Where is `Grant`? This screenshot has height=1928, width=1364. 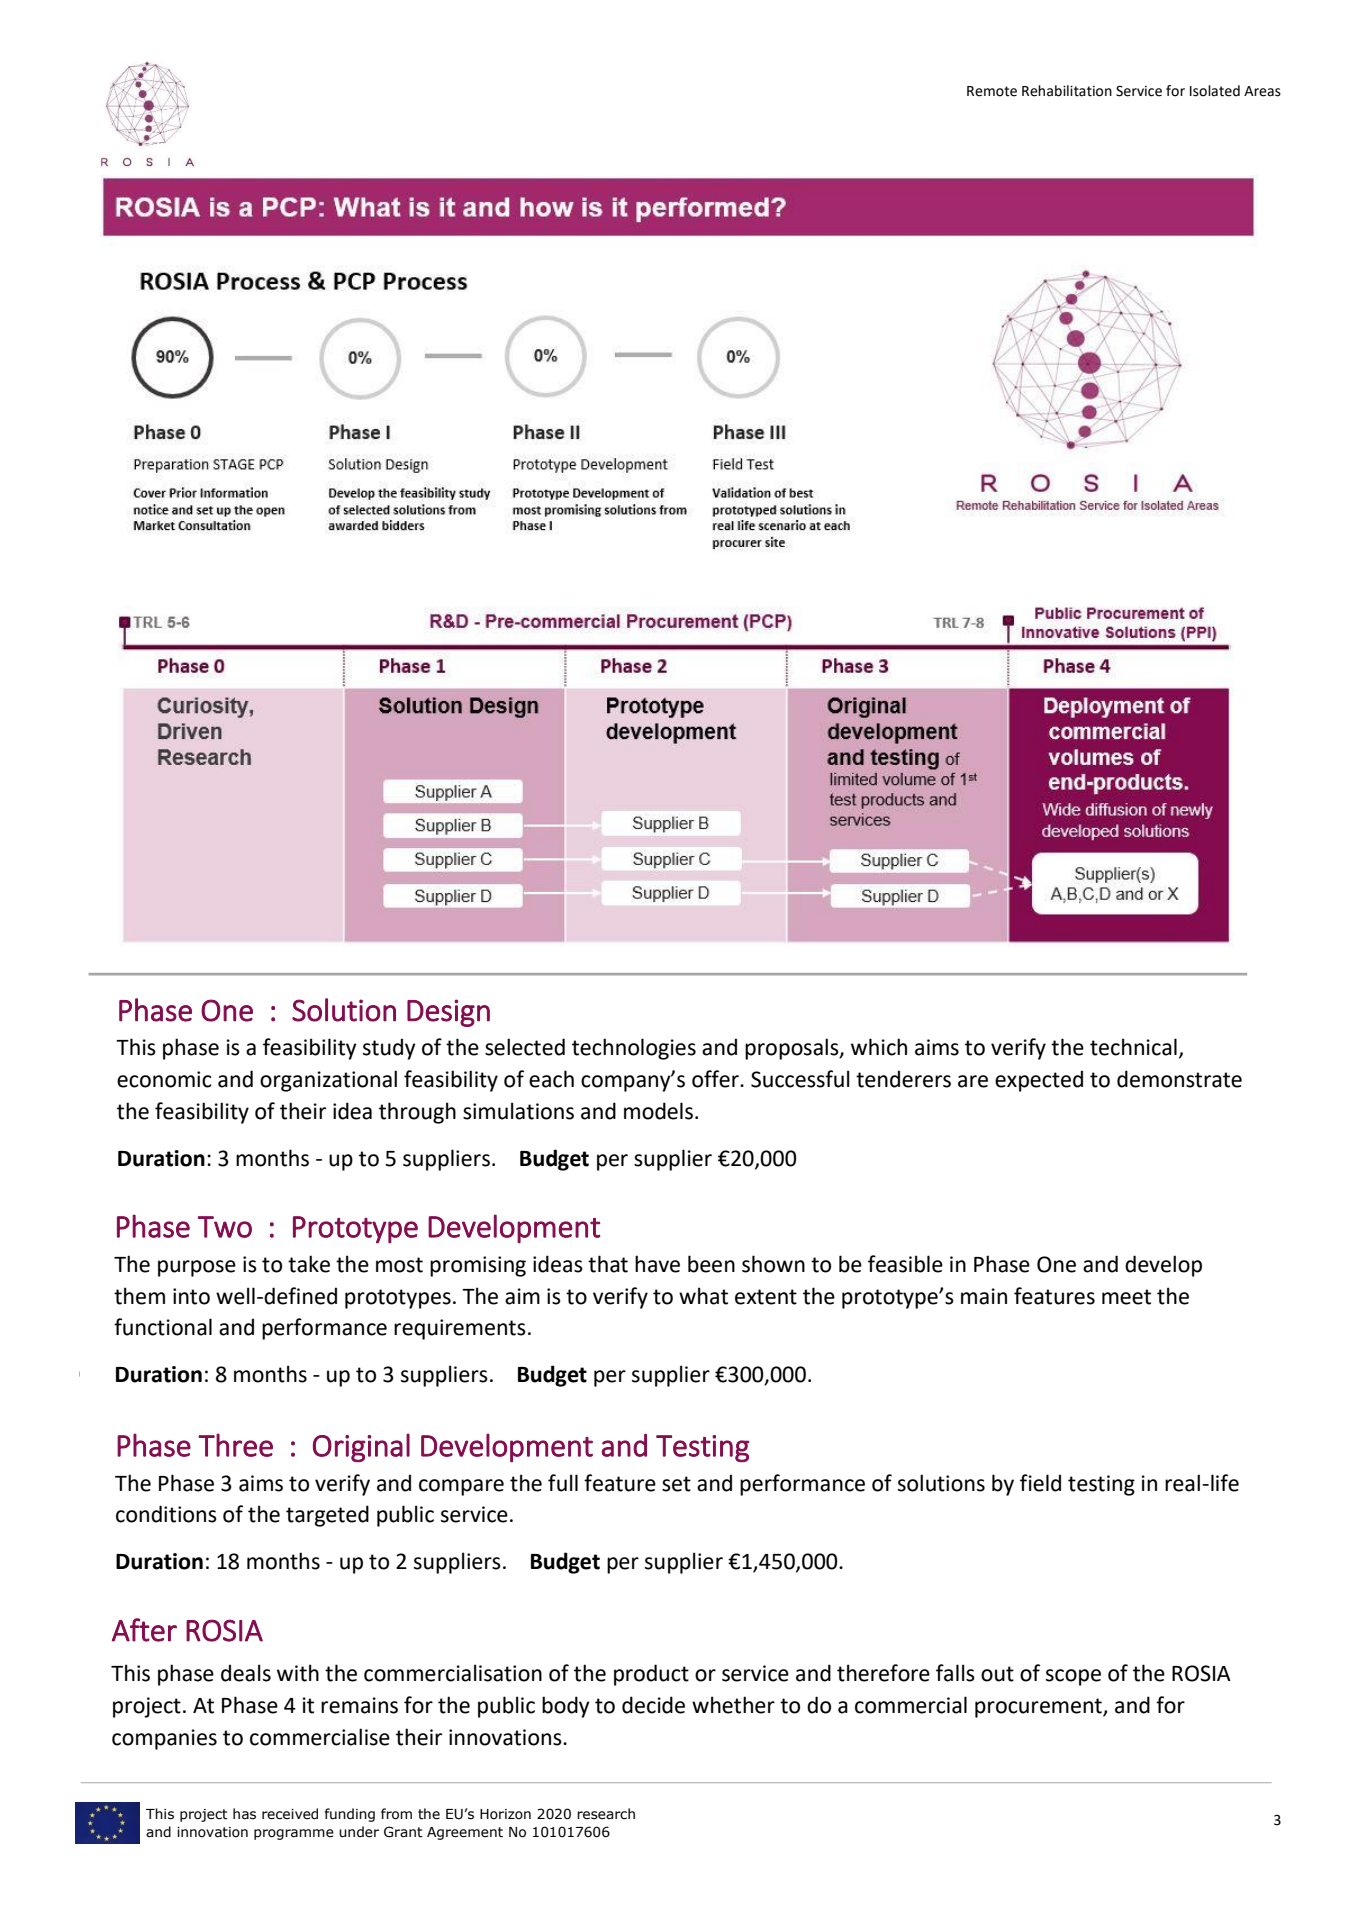 Grant is located at coordinates (403, 1832).
